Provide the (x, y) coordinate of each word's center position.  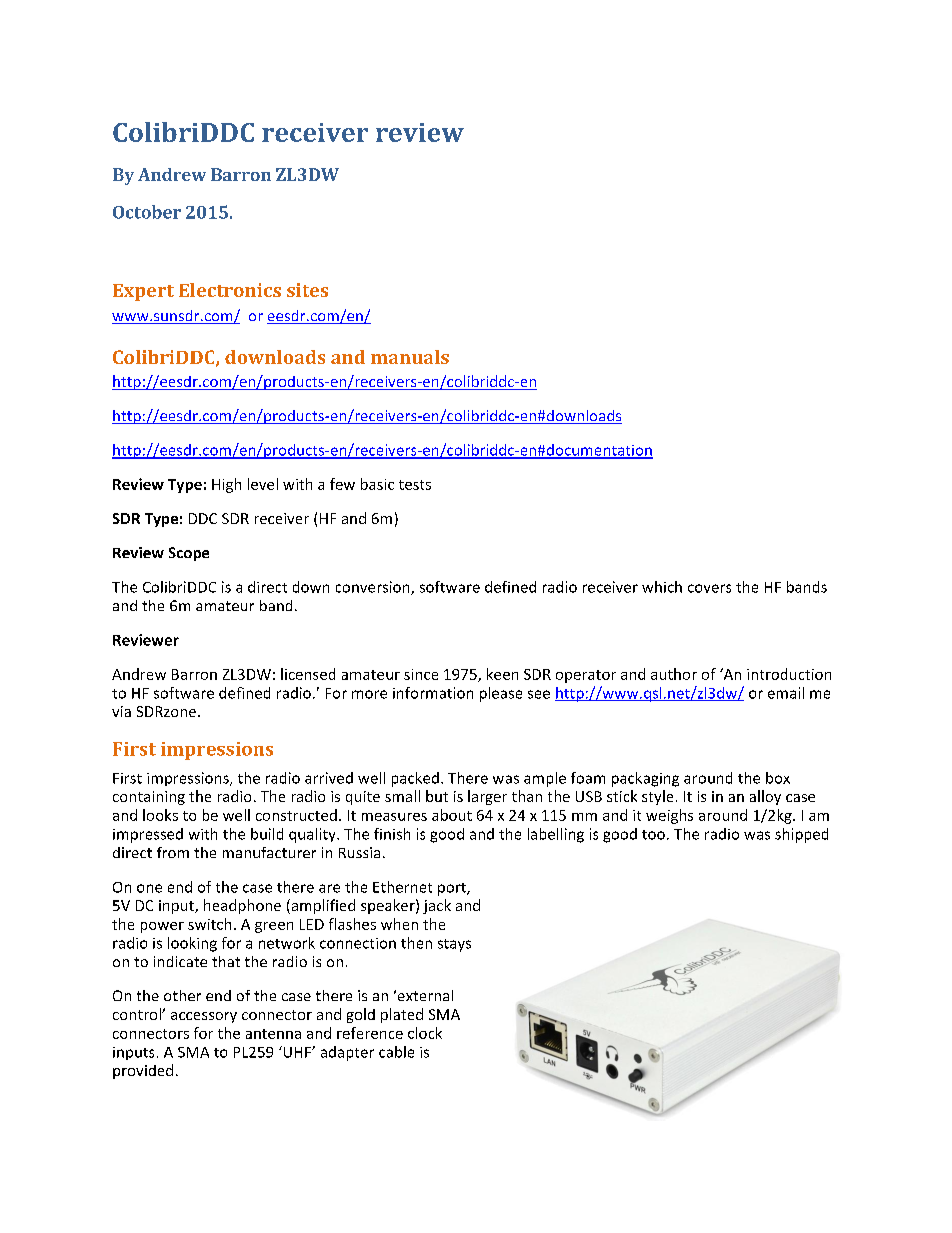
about (452, 815)
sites (307, 290)
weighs (669, 816)
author (674, 674)
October (147, 212)
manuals (410, 357)
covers (709, 588)
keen (502, 674)
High (226, 485)
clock (425, 1033)
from (173, 852)
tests (415, 485)
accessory (204, 1017)
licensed (308, 674)
